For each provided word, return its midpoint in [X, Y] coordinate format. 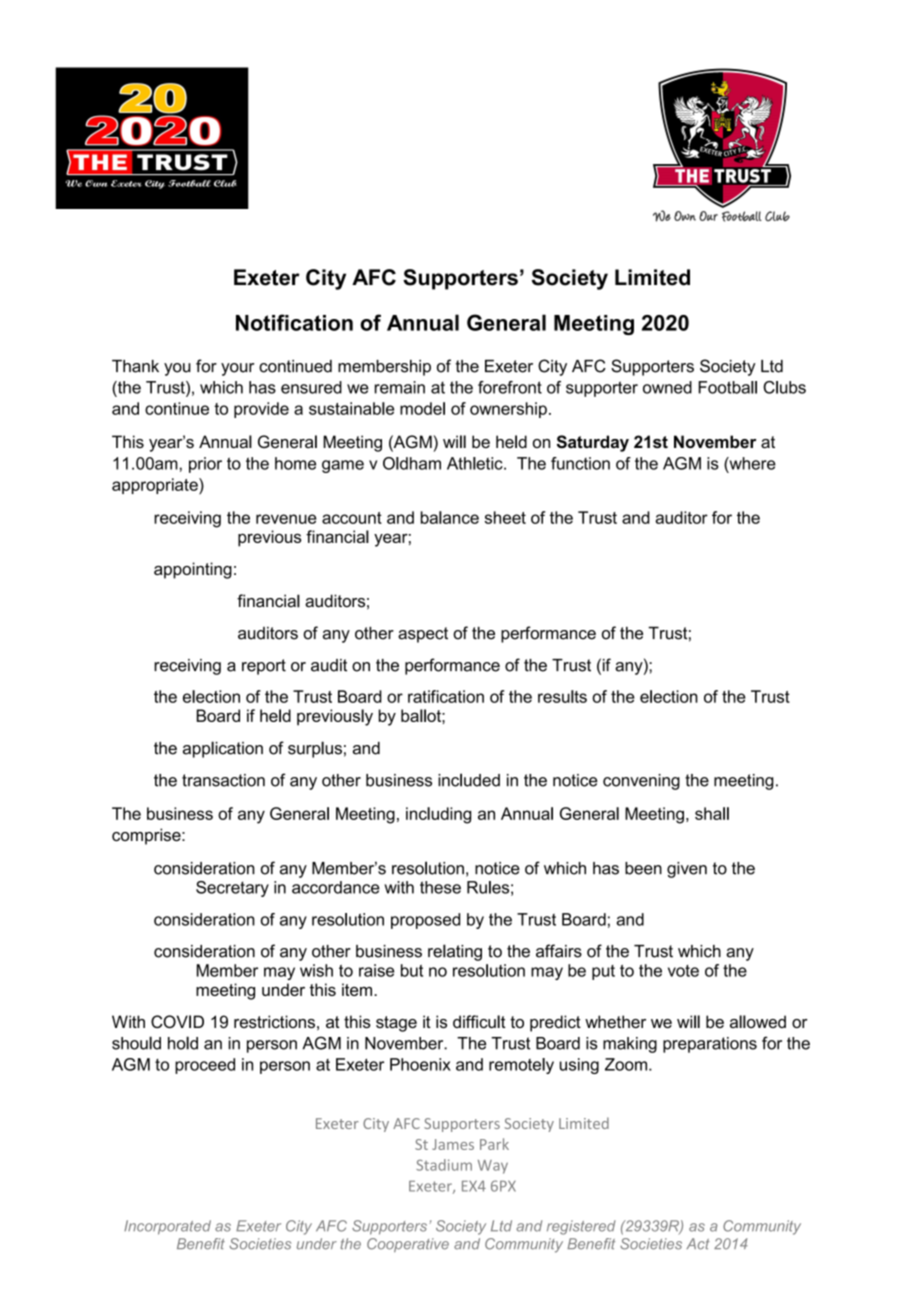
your [237, 369]
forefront [510, 387]
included [469, 780]
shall [712, 813]
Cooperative [408, 1245]
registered [581, 1227]
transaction [223, 780]
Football [727, 387]
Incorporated [167, 1227]
